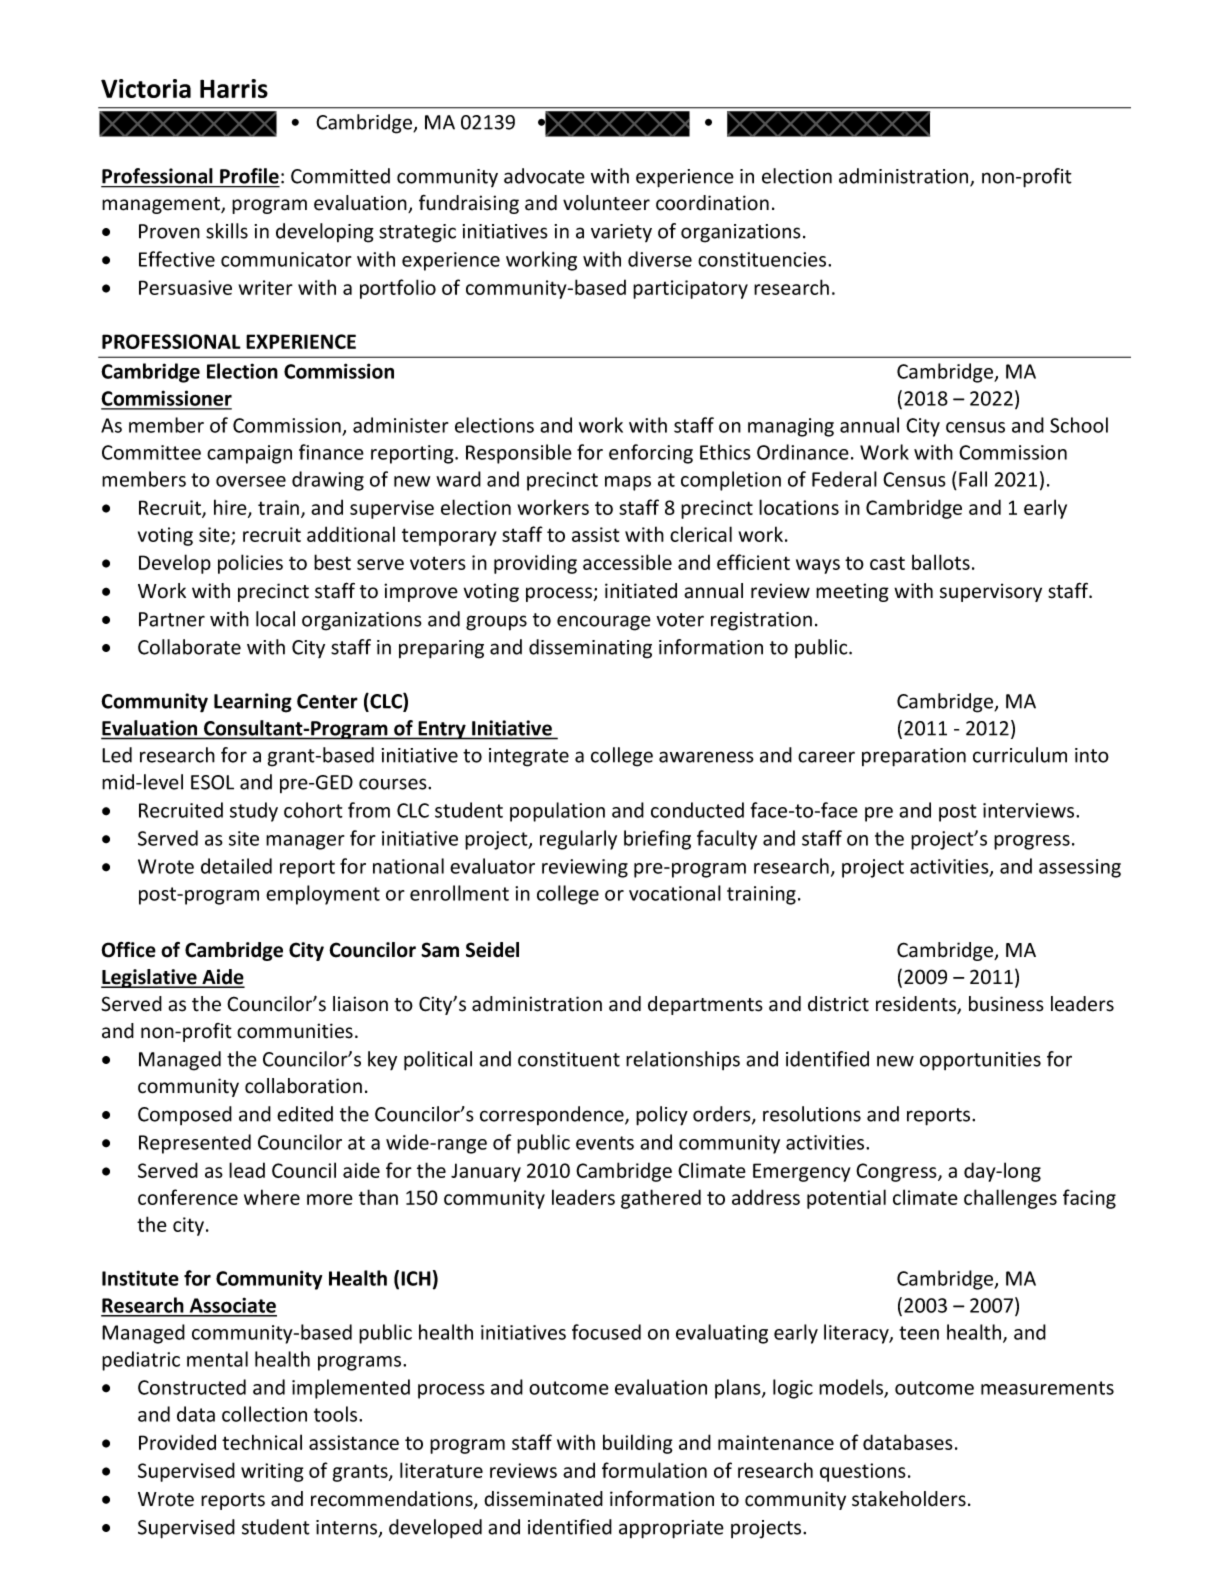  What do you see at coordinates (909, 1499) in the screenshot?
I see `stakeholders` at bounding box center [909, 1499].
